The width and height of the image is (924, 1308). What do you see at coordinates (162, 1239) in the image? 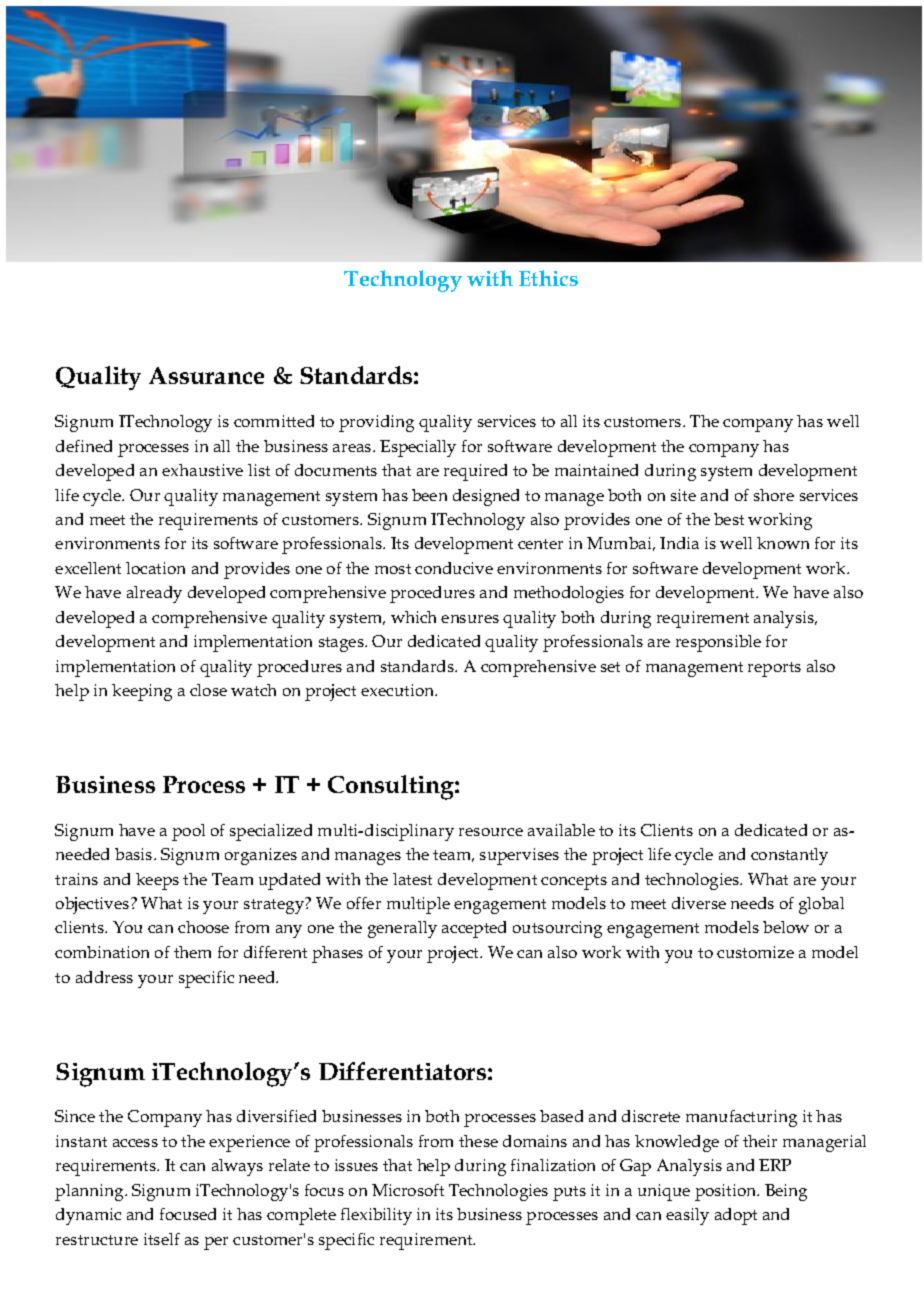
I see `itself` at bounding box center [162, 1239].
